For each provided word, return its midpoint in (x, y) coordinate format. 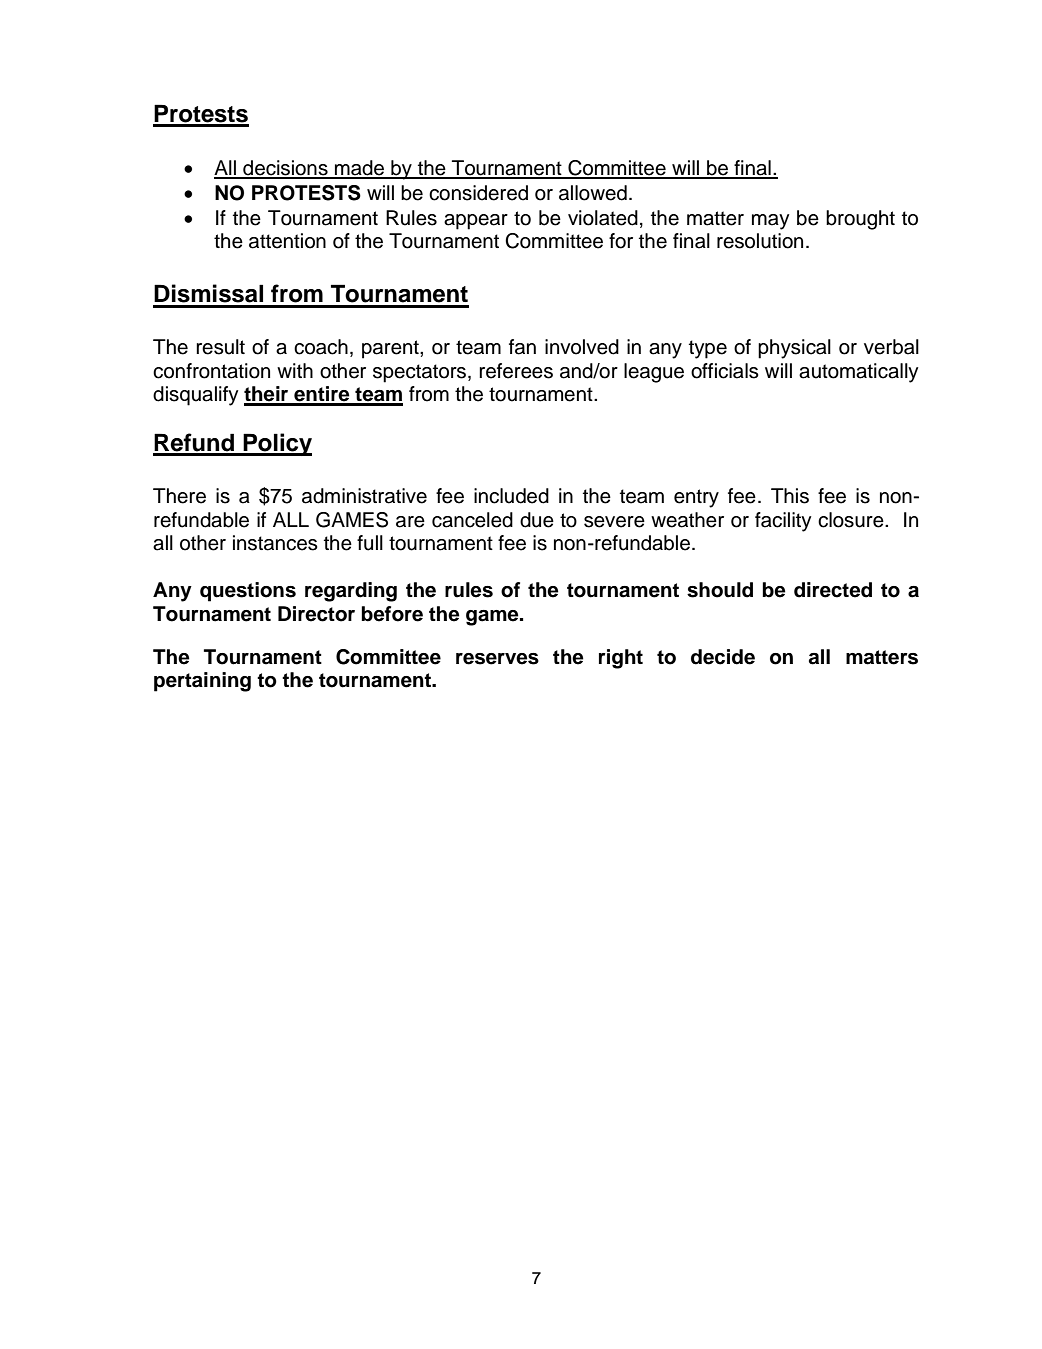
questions (248, 592)
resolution (760, 241)
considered (478, 193)
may (771, 222)
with (295, 370)
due (537, 520)
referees (516, 371)
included (511, 496)
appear (476, 222)
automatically (859, 373)
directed (833, 590)
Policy (276, 444)
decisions (285, 169)
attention (287, 241)
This (790, 496)
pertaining (202, 682)
